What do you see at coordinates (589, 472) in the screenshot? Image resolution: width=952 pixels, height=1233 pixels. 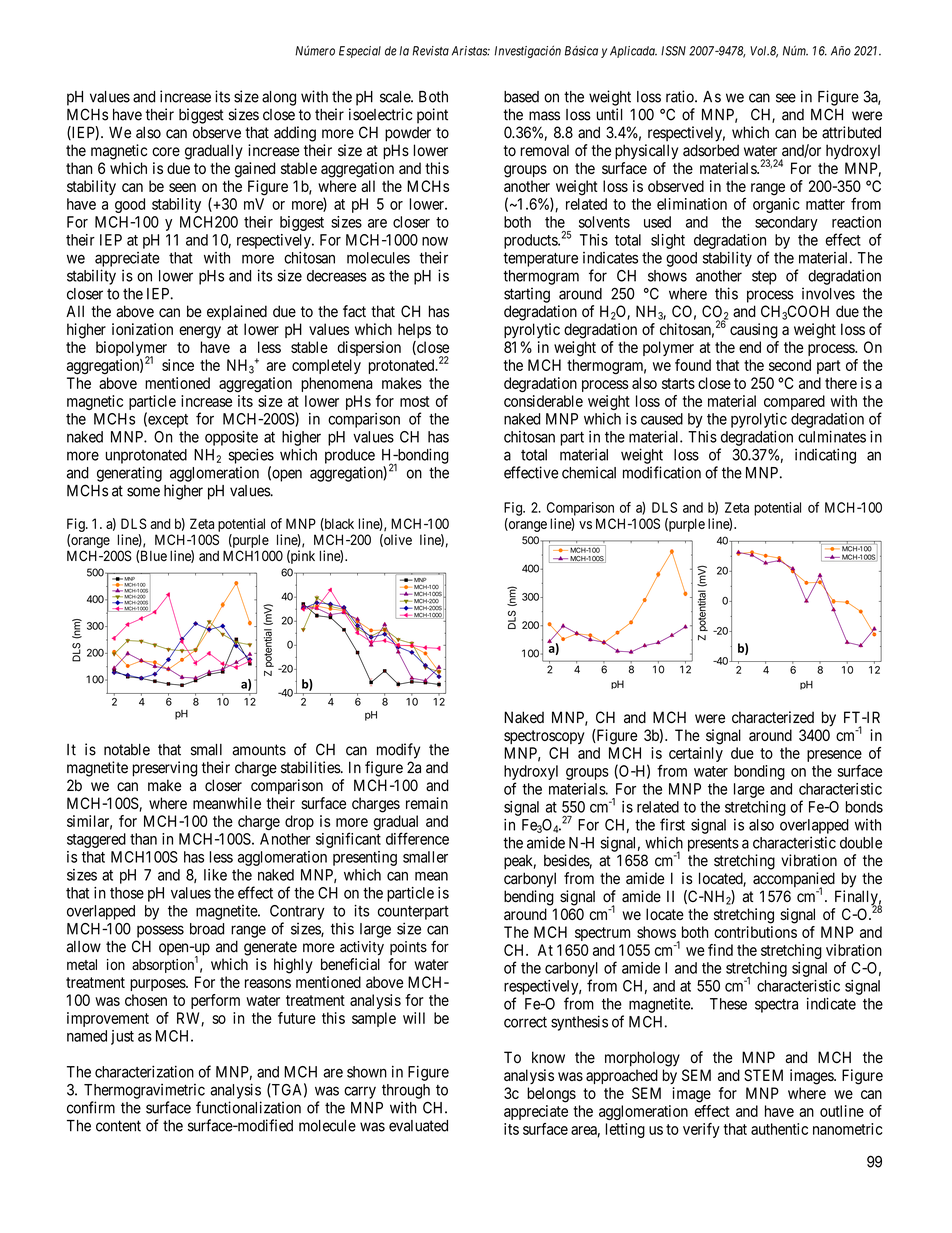 I see `chemical` at bounding box center [589, 472].
